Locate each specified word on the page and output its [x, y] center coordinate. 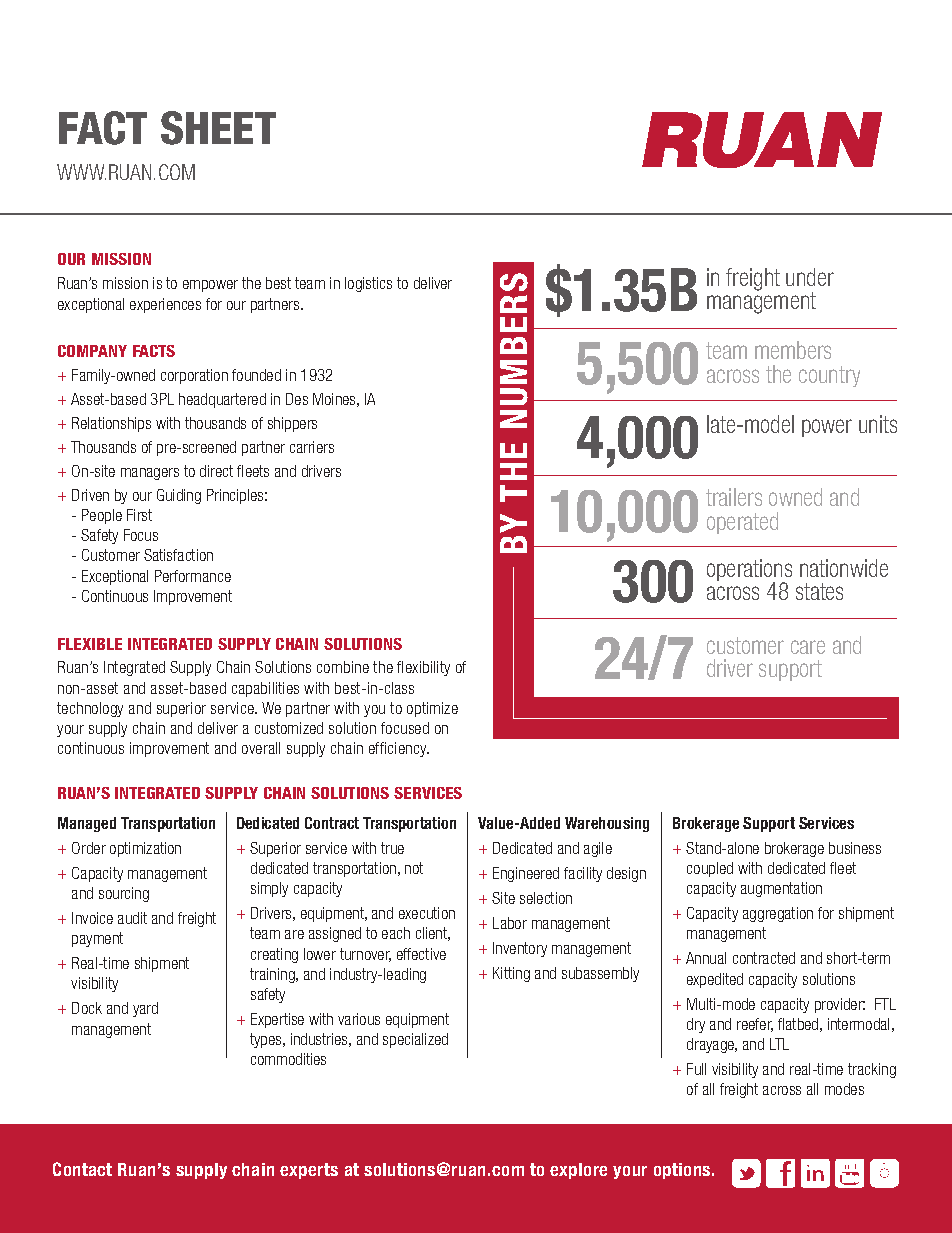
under [810, 277]
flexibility [423, 668]
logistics [368, 284]
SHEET [218, 128]
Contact [82, 1169]
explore [578, 1171]
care [808, 647]
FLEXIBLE [90, 644]
